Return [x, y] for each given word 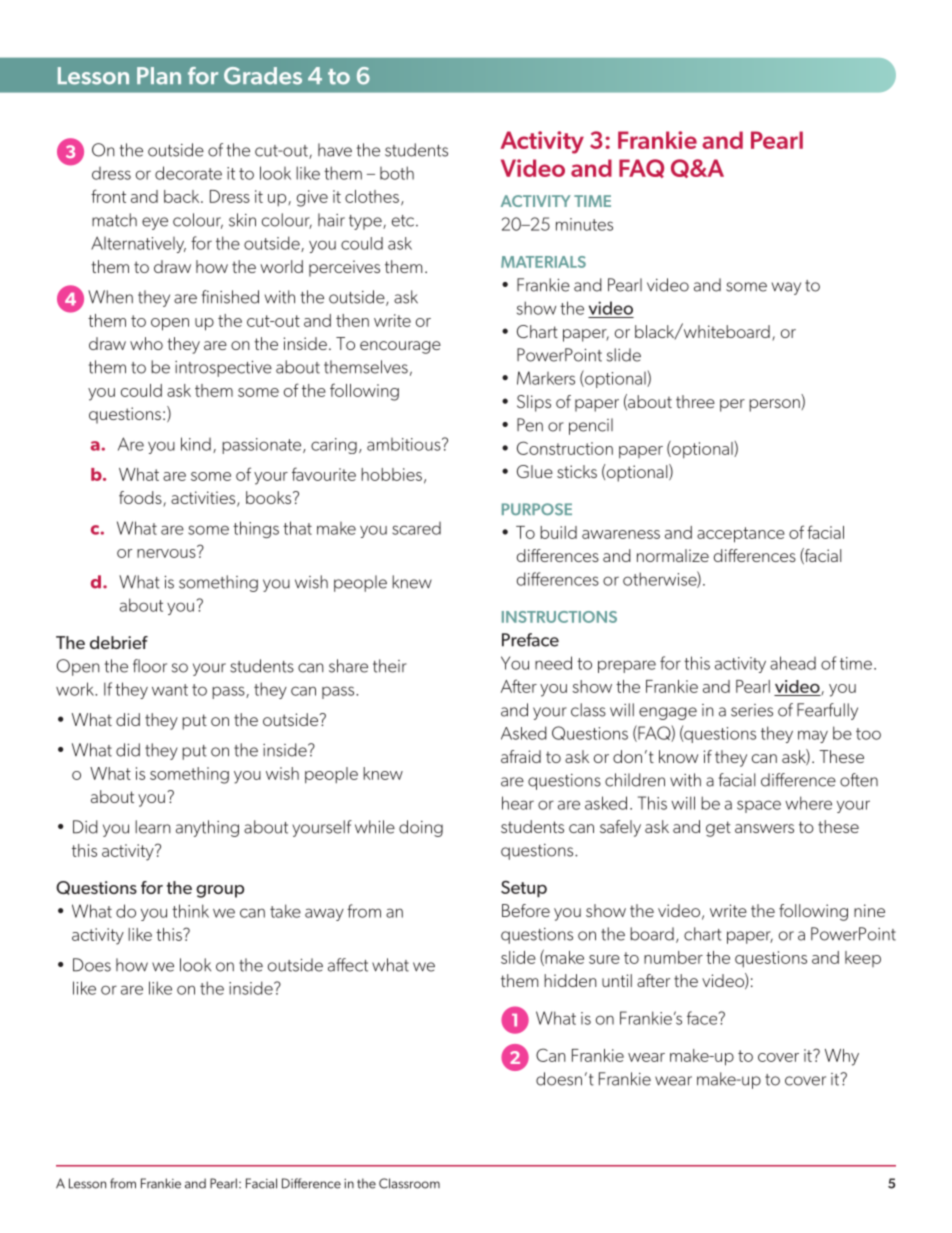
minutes [584, 224]
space [759, 806]
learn [153, 827]
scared [416, 528]
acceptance [741, 535]
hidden [570, 980]
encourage [400, 347]
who [146, 343]
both [397, 173]
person [775, 405]
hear [518, 803]
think [190, 911]
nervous [166, 553]
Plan [159, 76]
